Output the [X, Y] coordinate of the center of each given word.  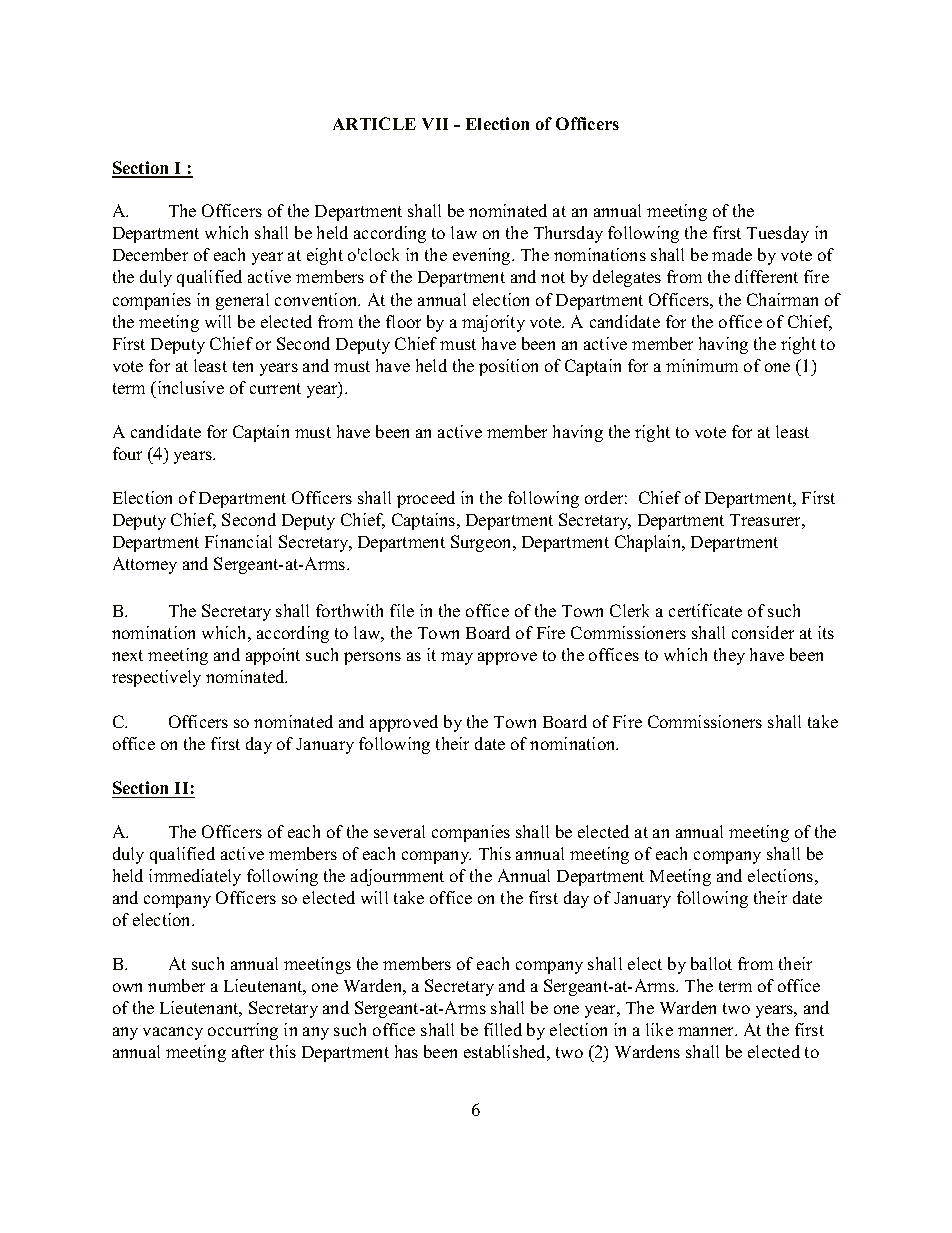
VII [435, 124]
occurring [243, 1031]
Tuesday [778, 234]
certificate [705, 610]
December [150, 254]
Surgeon [483, 543]
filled [503, 1029]
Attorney [145, 565]
